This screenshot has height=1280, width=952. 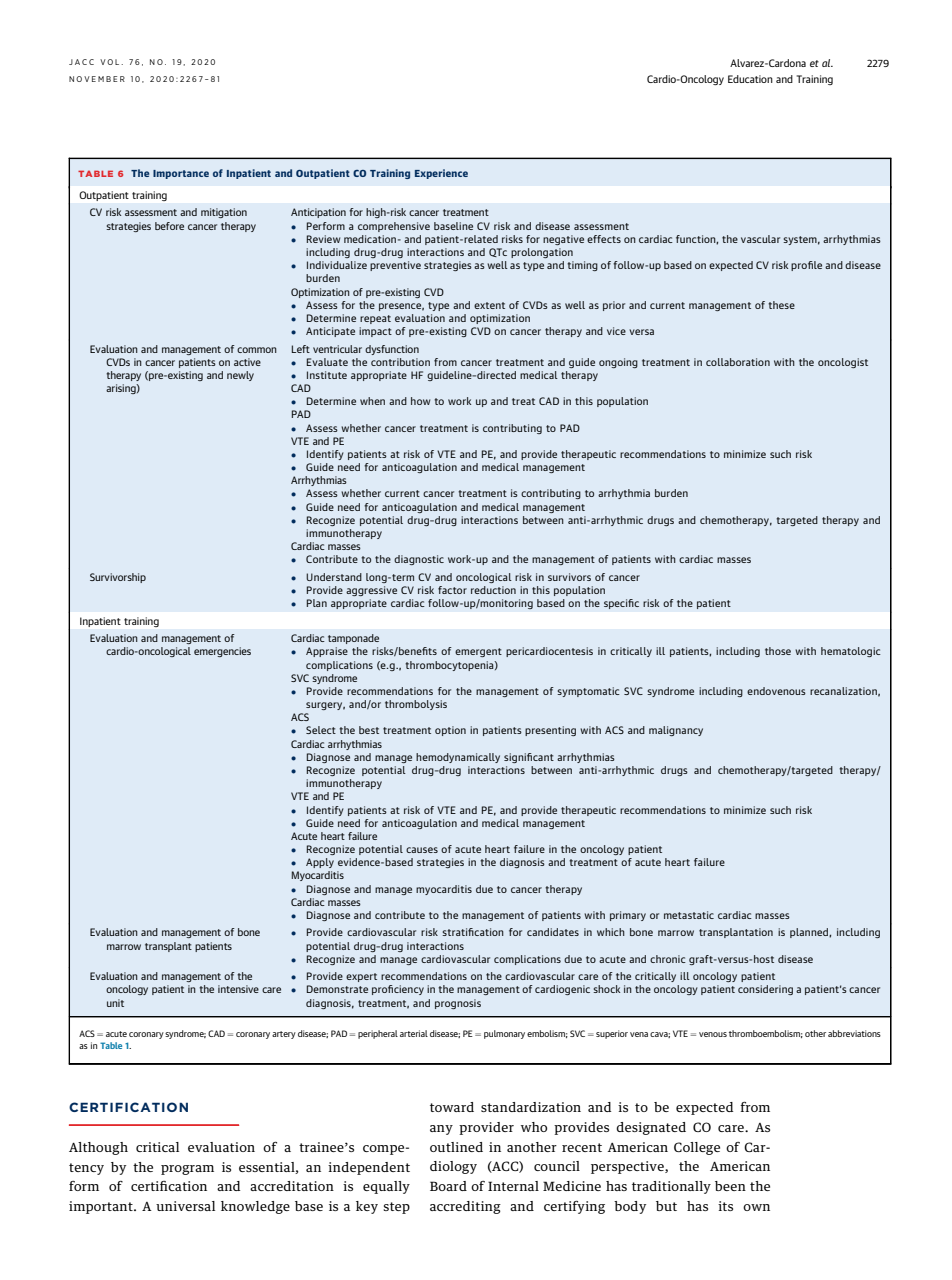 I want to click on collaboration, so click(x=738, y=362).
